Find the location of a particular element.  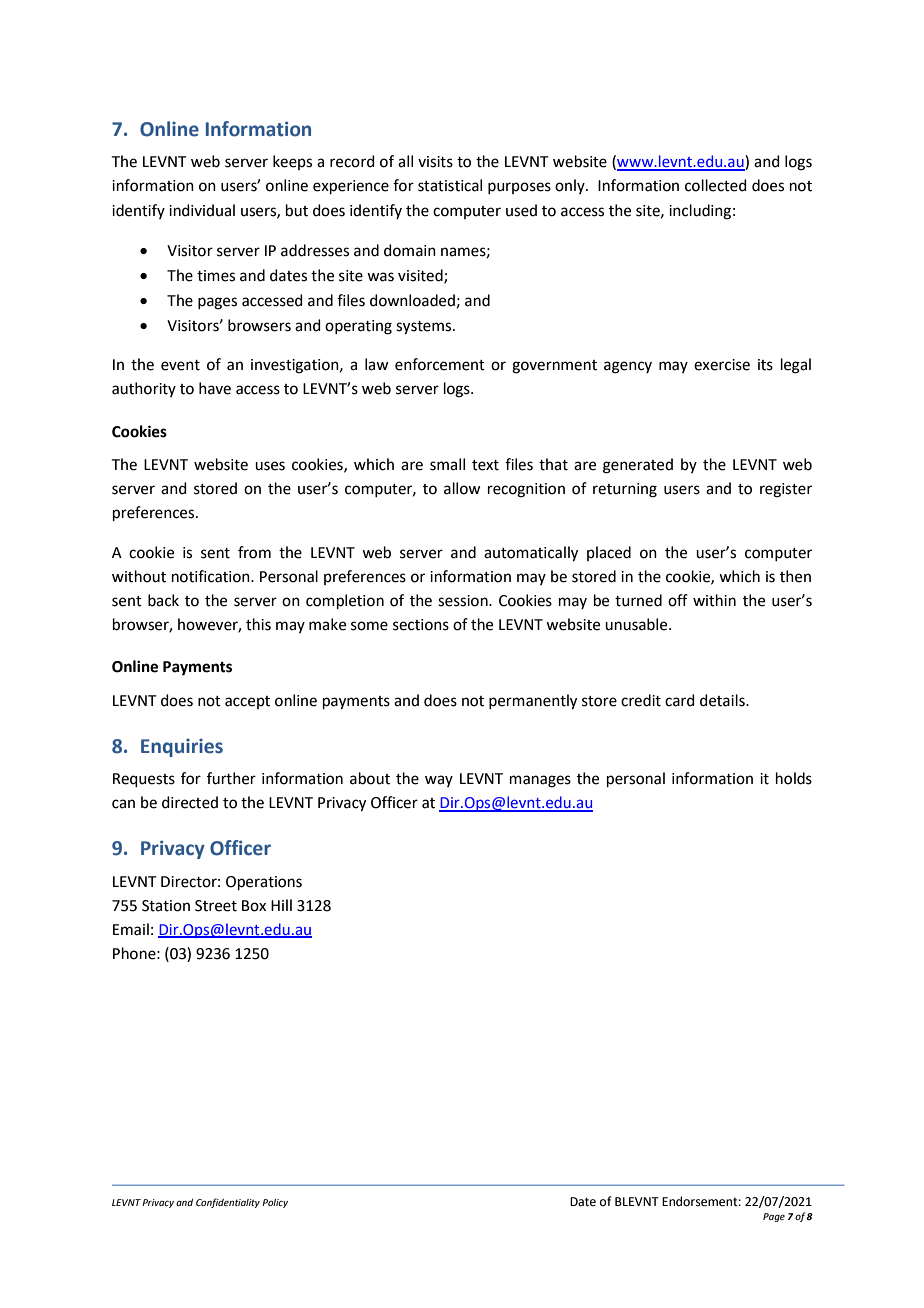

Policy is located at coordinates (275, 1203).
